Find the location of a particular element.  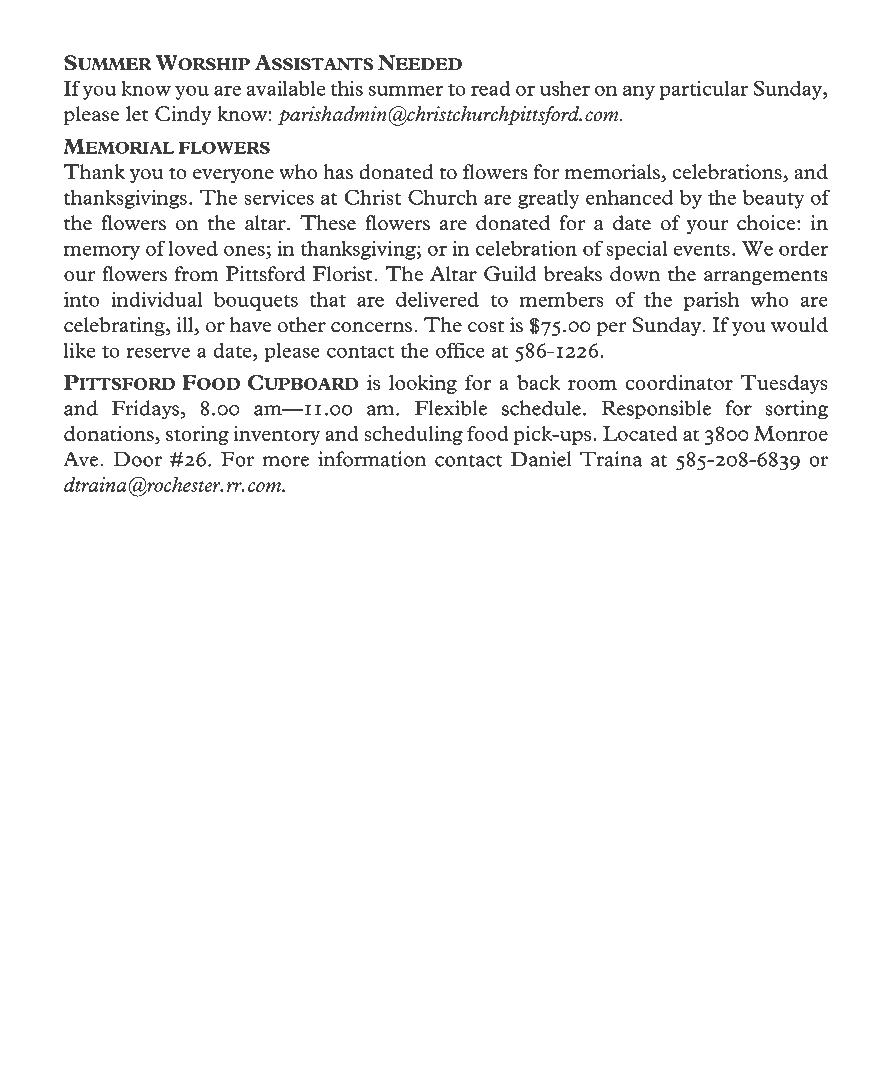

office is located at coordinates (460, 350).
